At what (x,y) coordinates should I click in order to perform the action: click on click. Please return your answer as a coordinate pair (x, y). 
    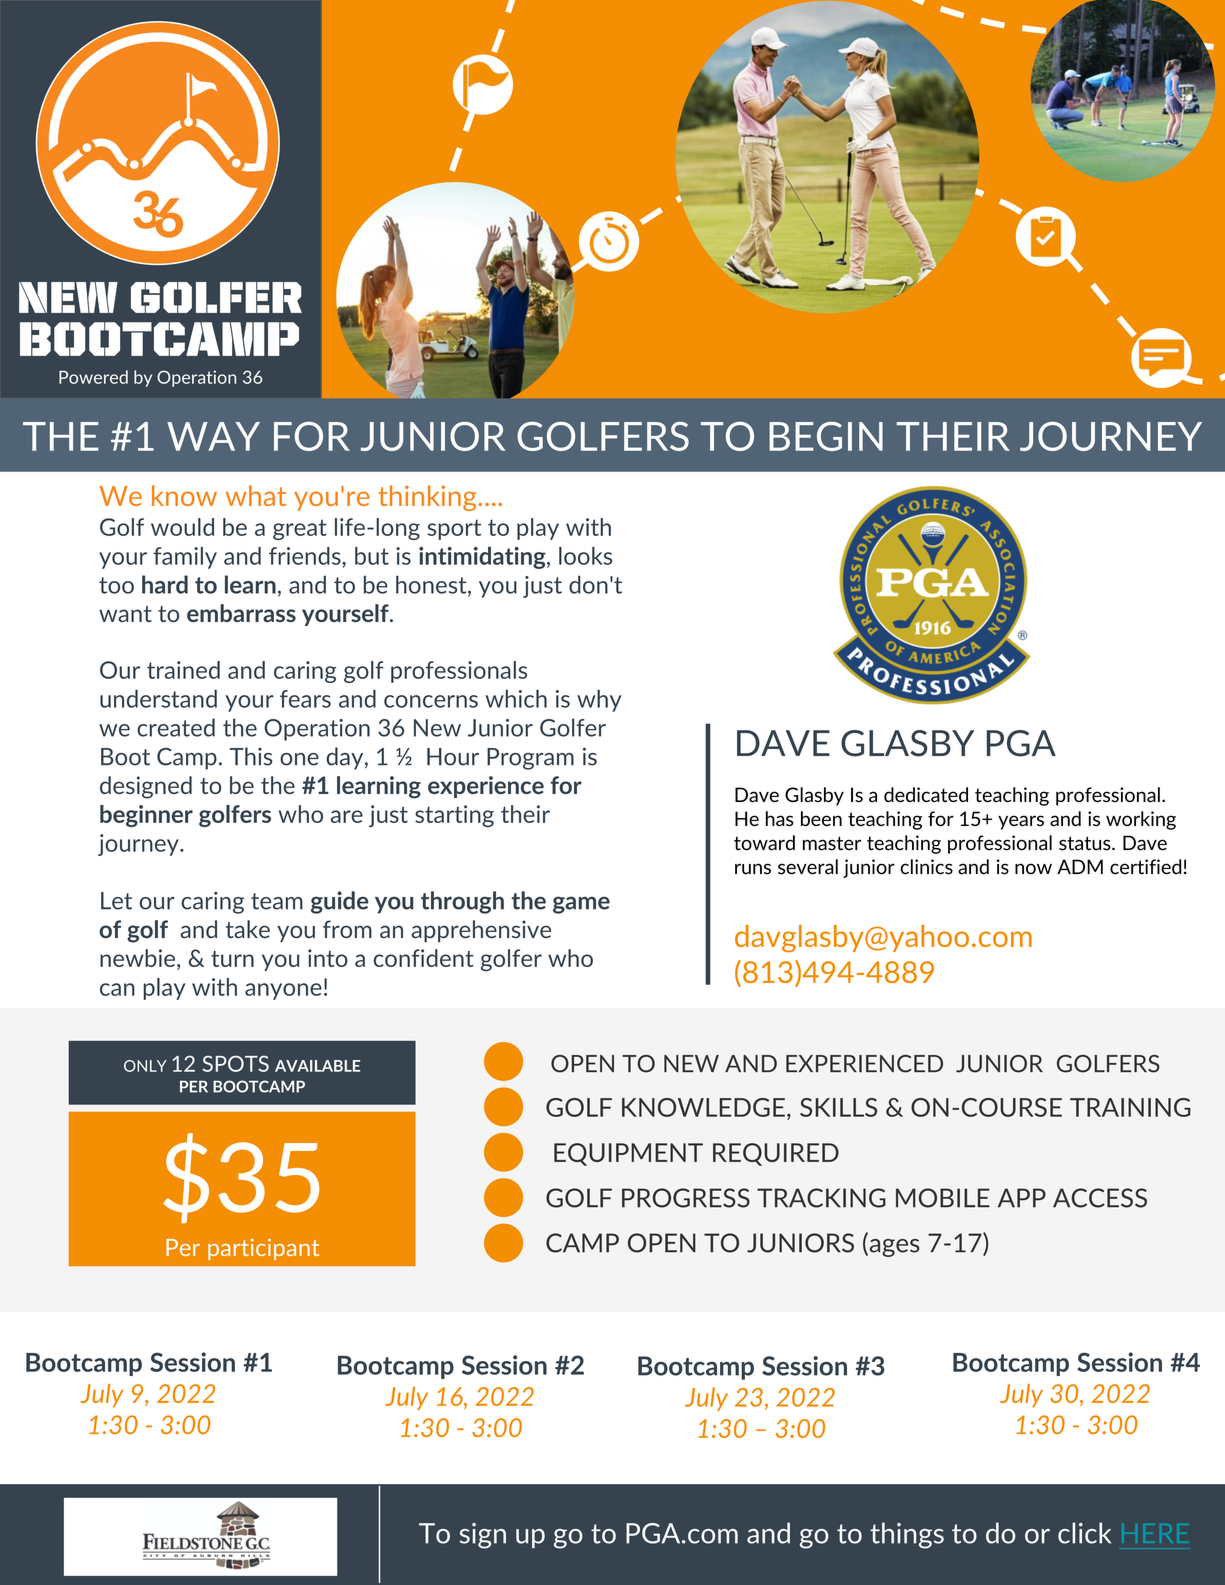
    Looking at the image, I should click on (1084, 1533).
